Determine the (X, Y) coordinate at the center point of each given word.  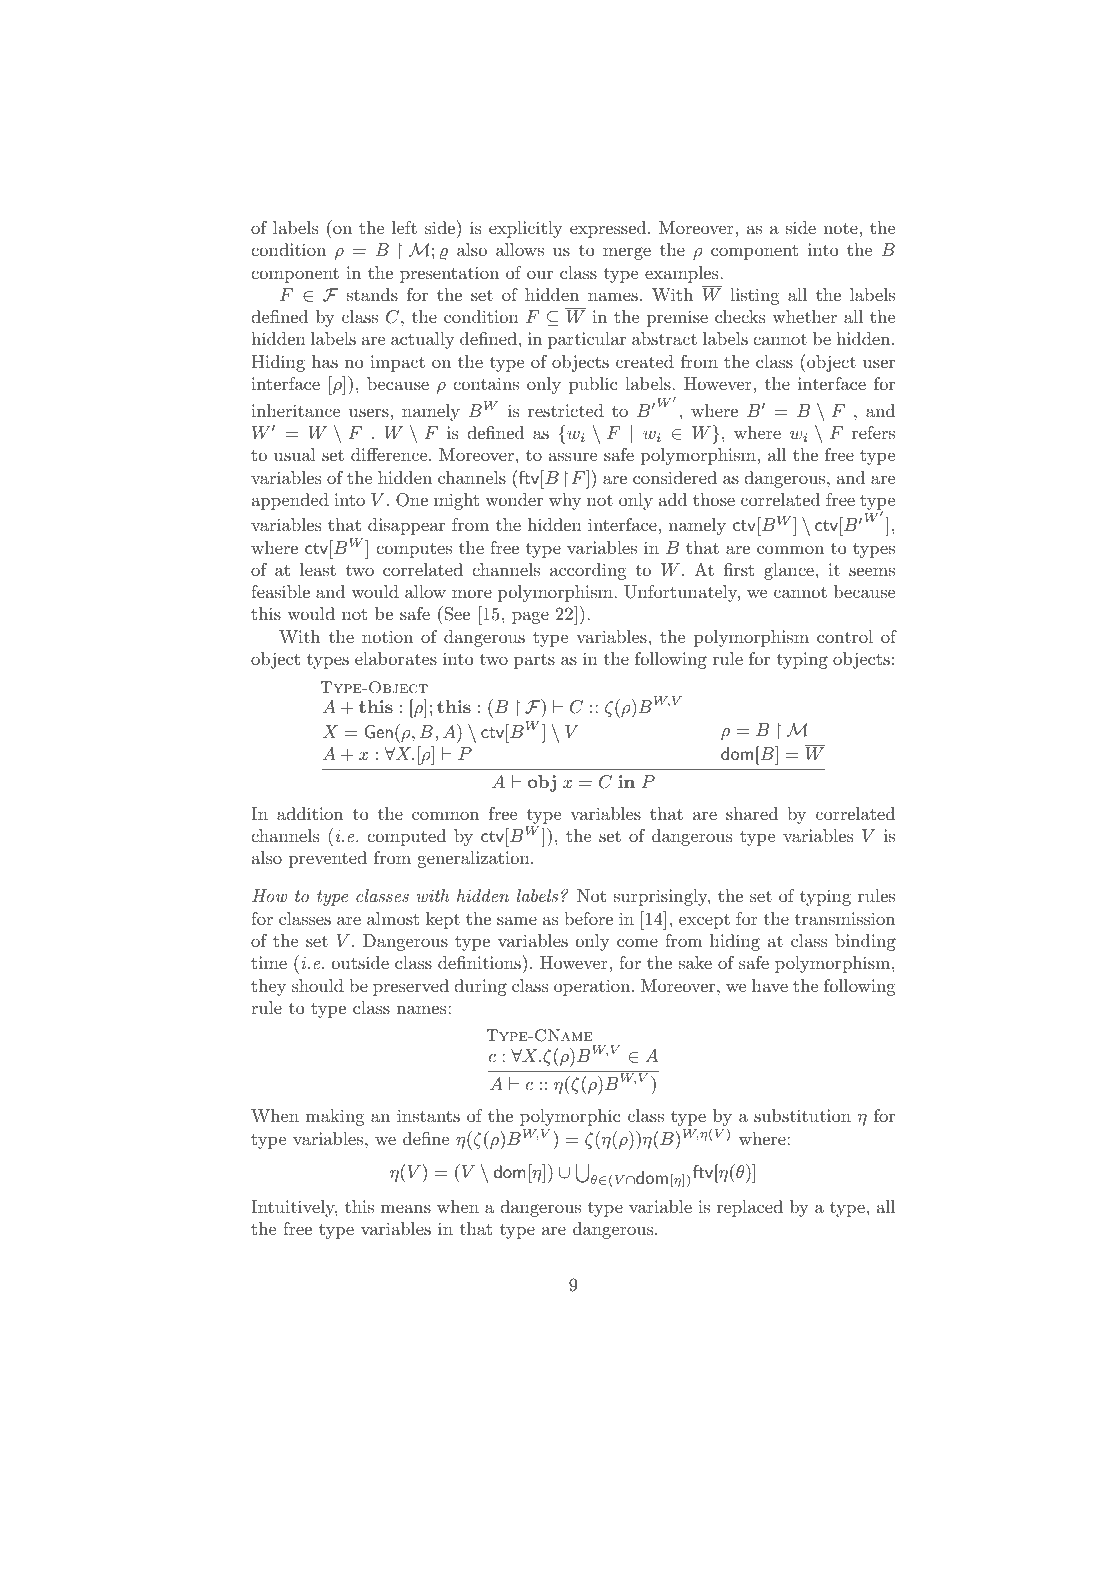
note (841, 228)
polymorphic (570, 1117)
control (845, 636)
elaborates (396, 658)
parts (534, 661)
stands (372, 294)
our (540, 274)
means (406, 1208)
